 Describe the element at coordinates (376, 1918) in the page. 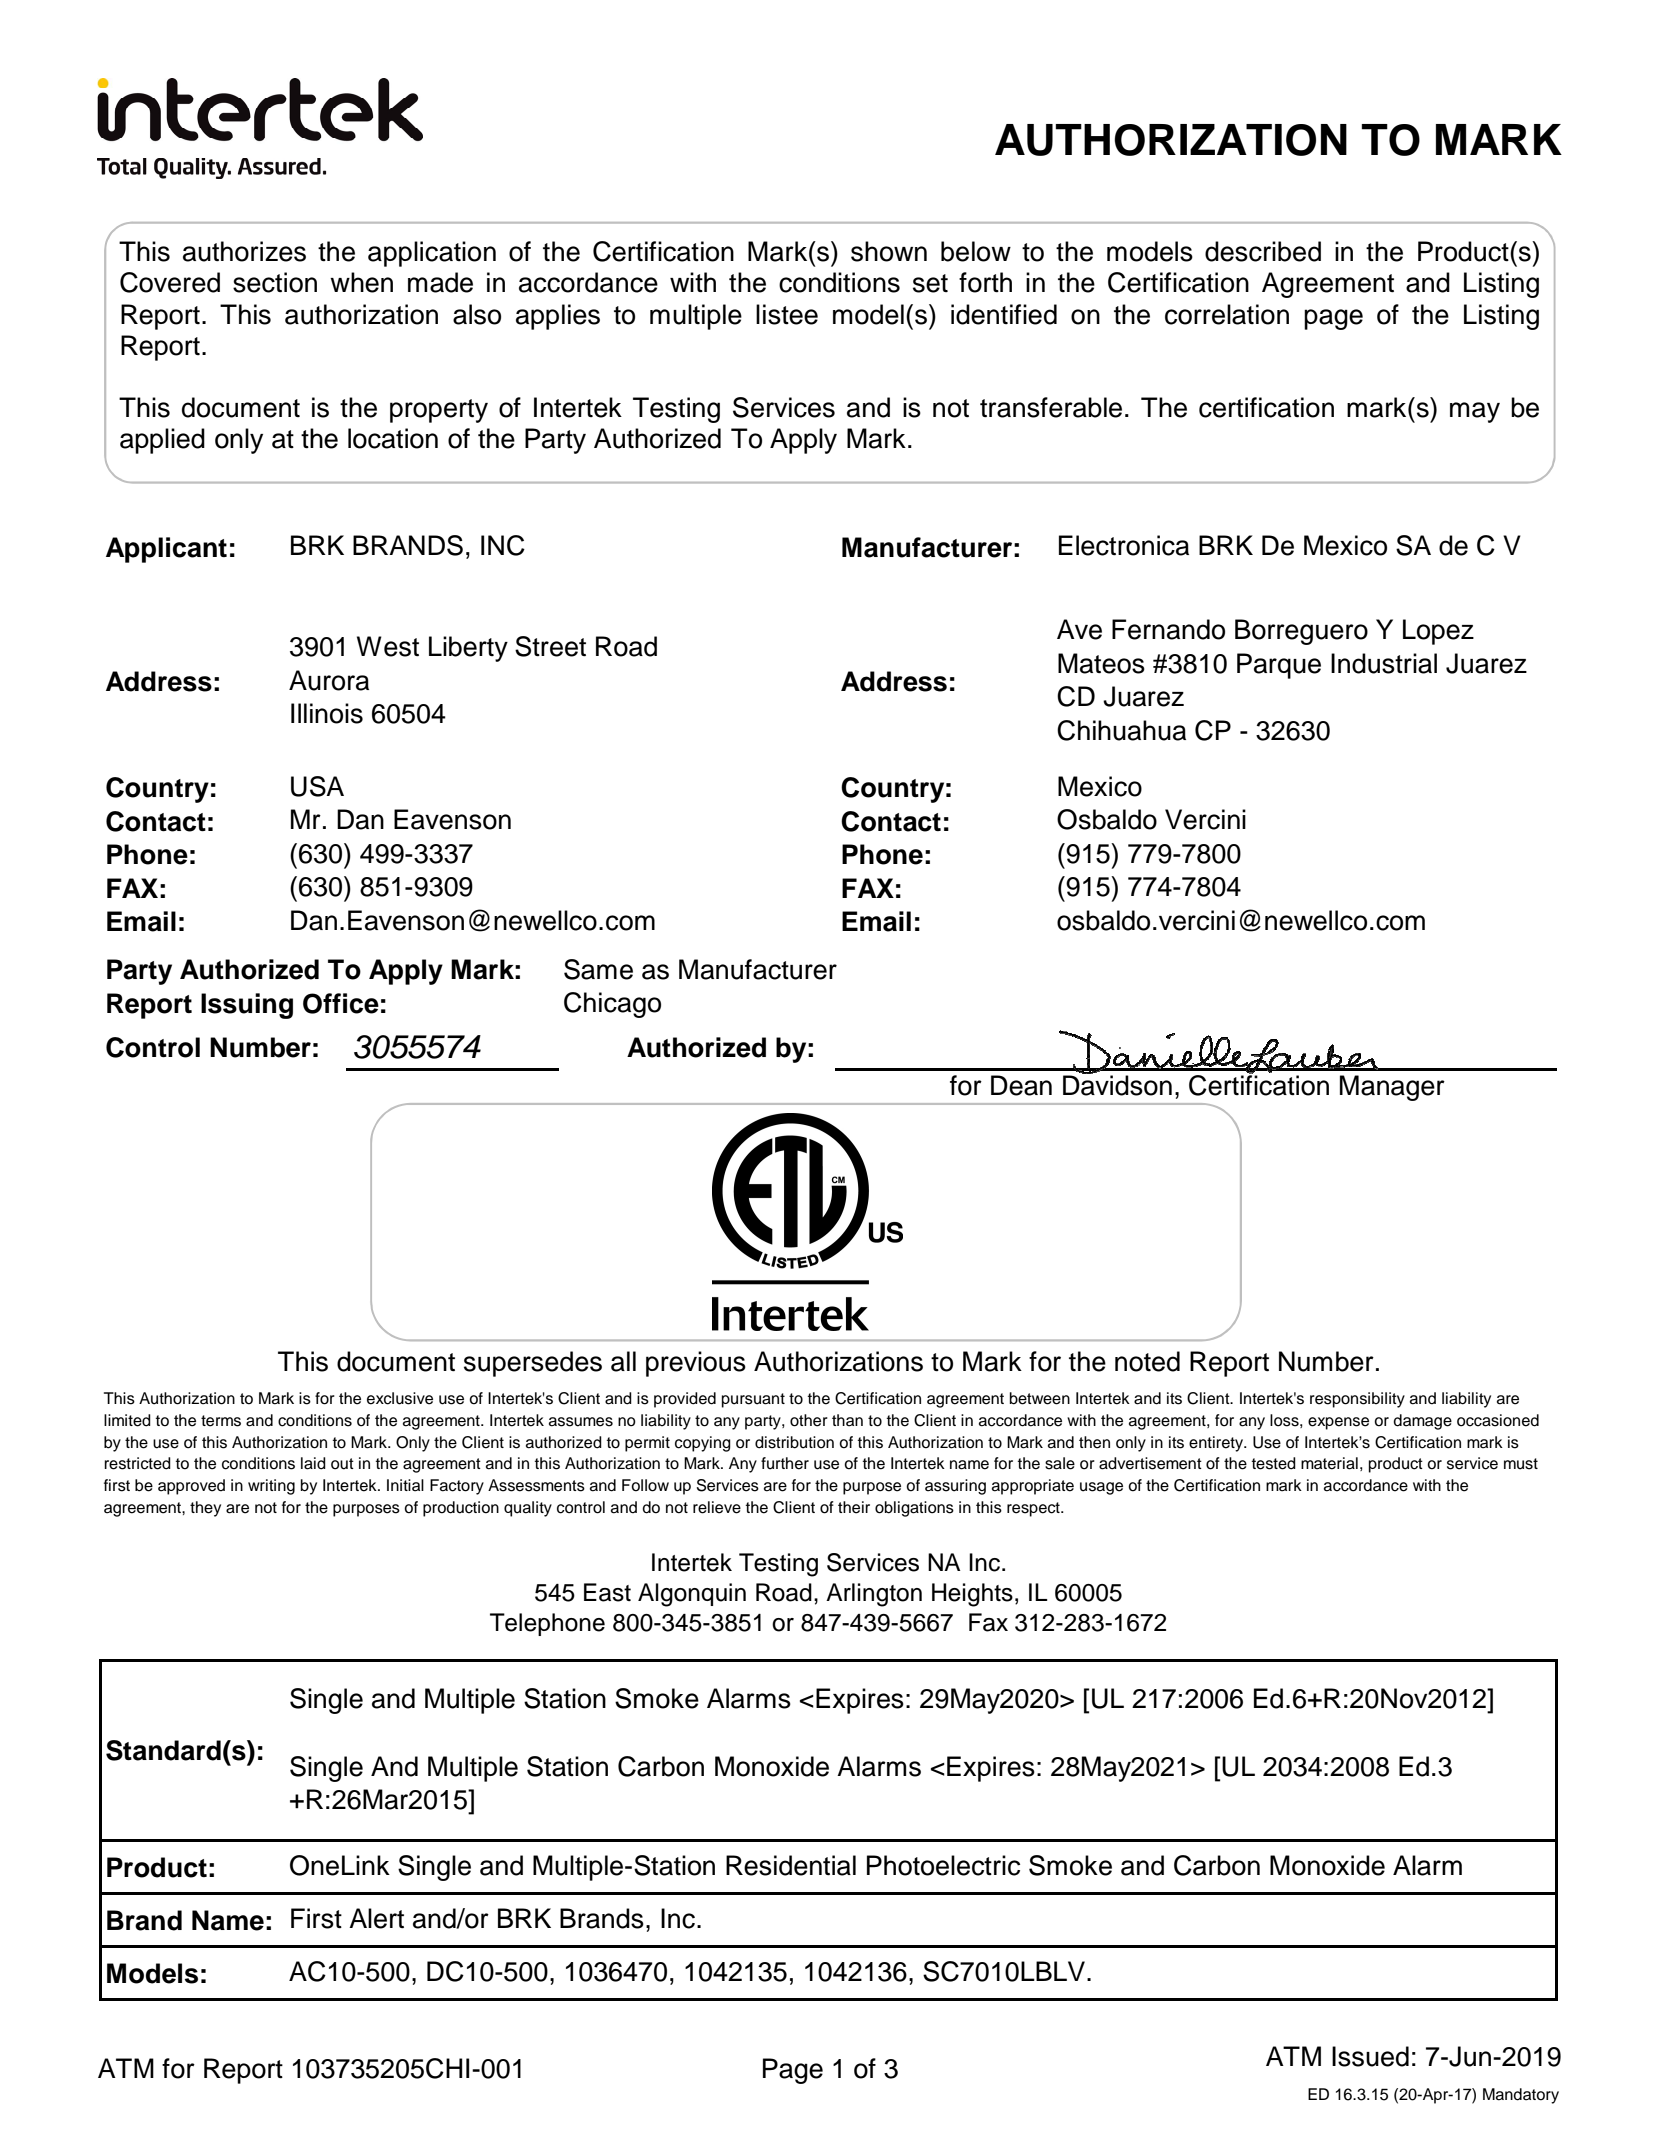

I see `Alert` at that location.
